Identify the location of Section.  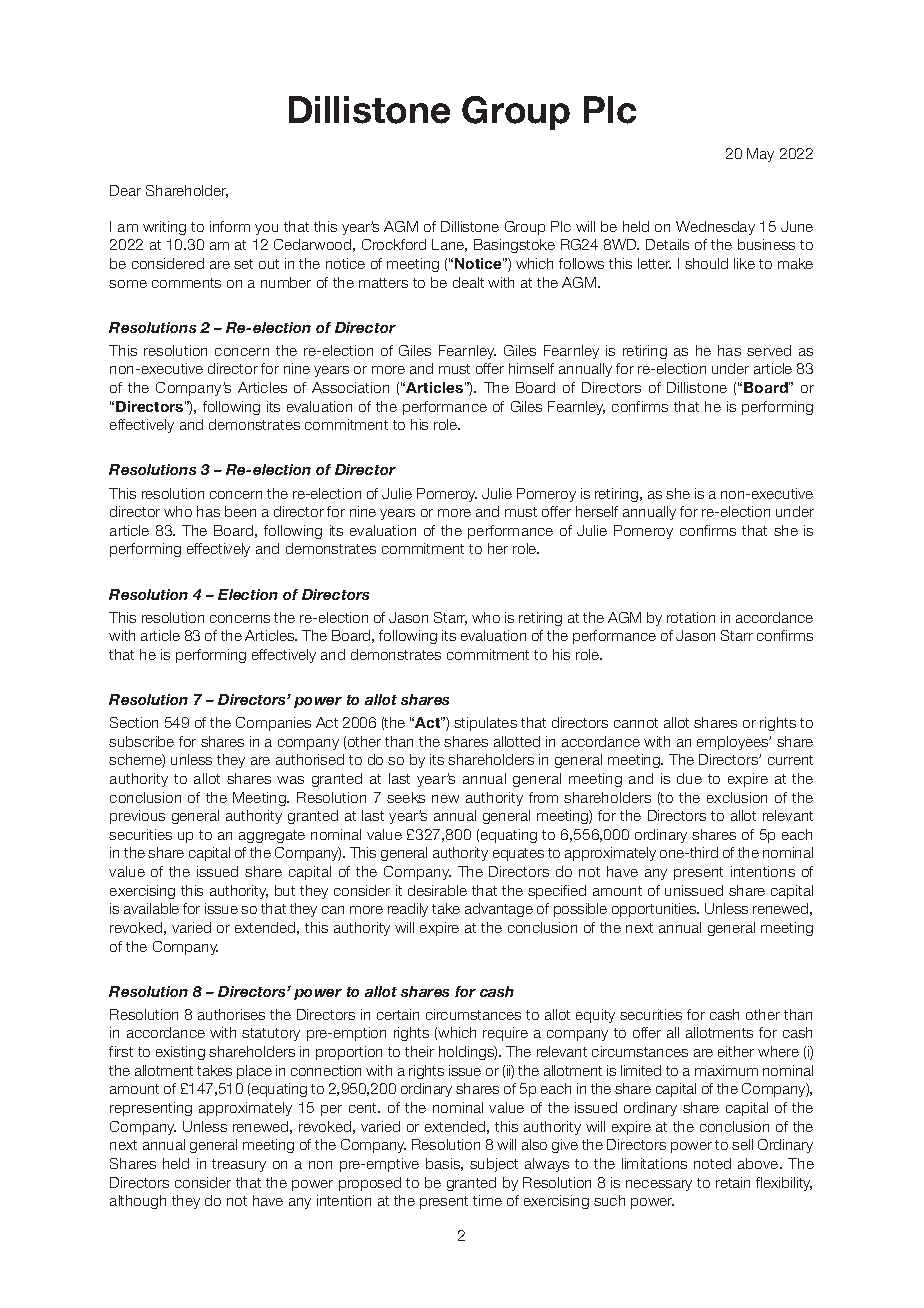
(134, 722).
